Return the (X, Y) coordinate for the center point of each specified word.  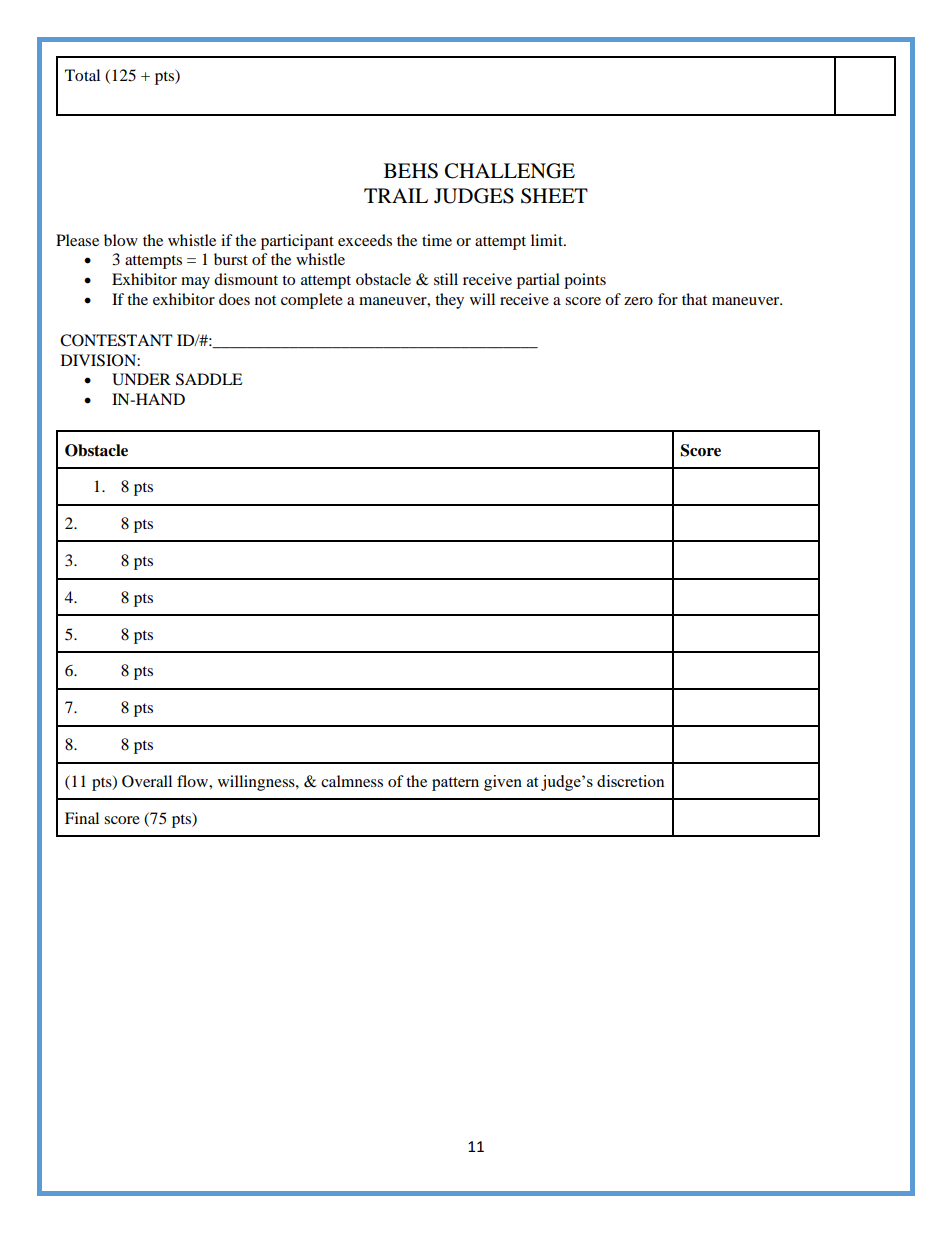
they (449, 301)
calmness (352, 781)
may (195, 283)
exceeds (365, 240)
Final (82, 818)
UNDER (141, 379)
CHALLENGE (510, 171)
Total (82, 75)
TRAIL (396, 195)
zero (638, 301)
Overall (147, 781)
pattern (455, 784)
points (585, 281)
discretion (631, 781)
